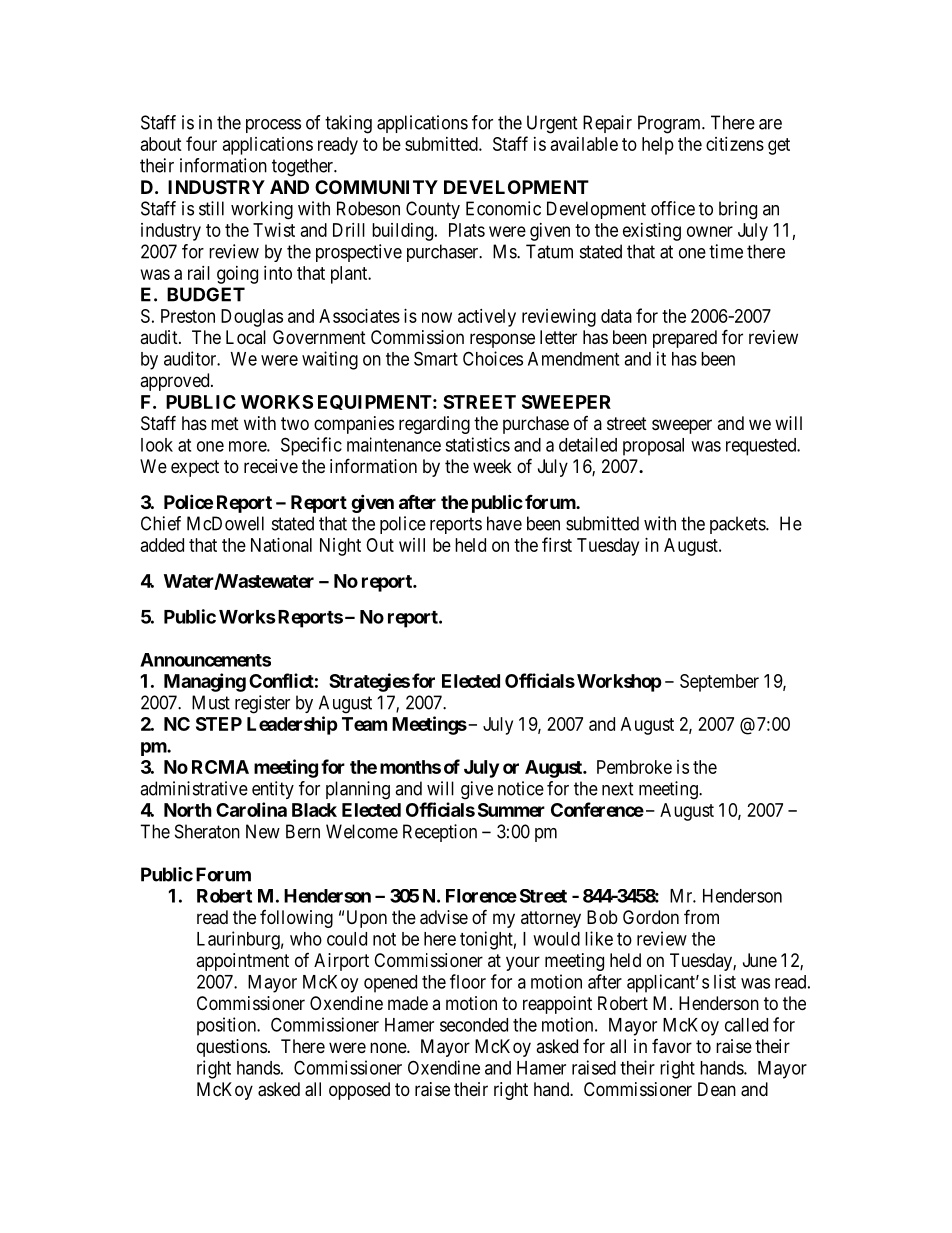 The width and height of the page is (952, 1233). Describe the element at coordinates (219, 724) in the page. I see `STEP` at that location.
